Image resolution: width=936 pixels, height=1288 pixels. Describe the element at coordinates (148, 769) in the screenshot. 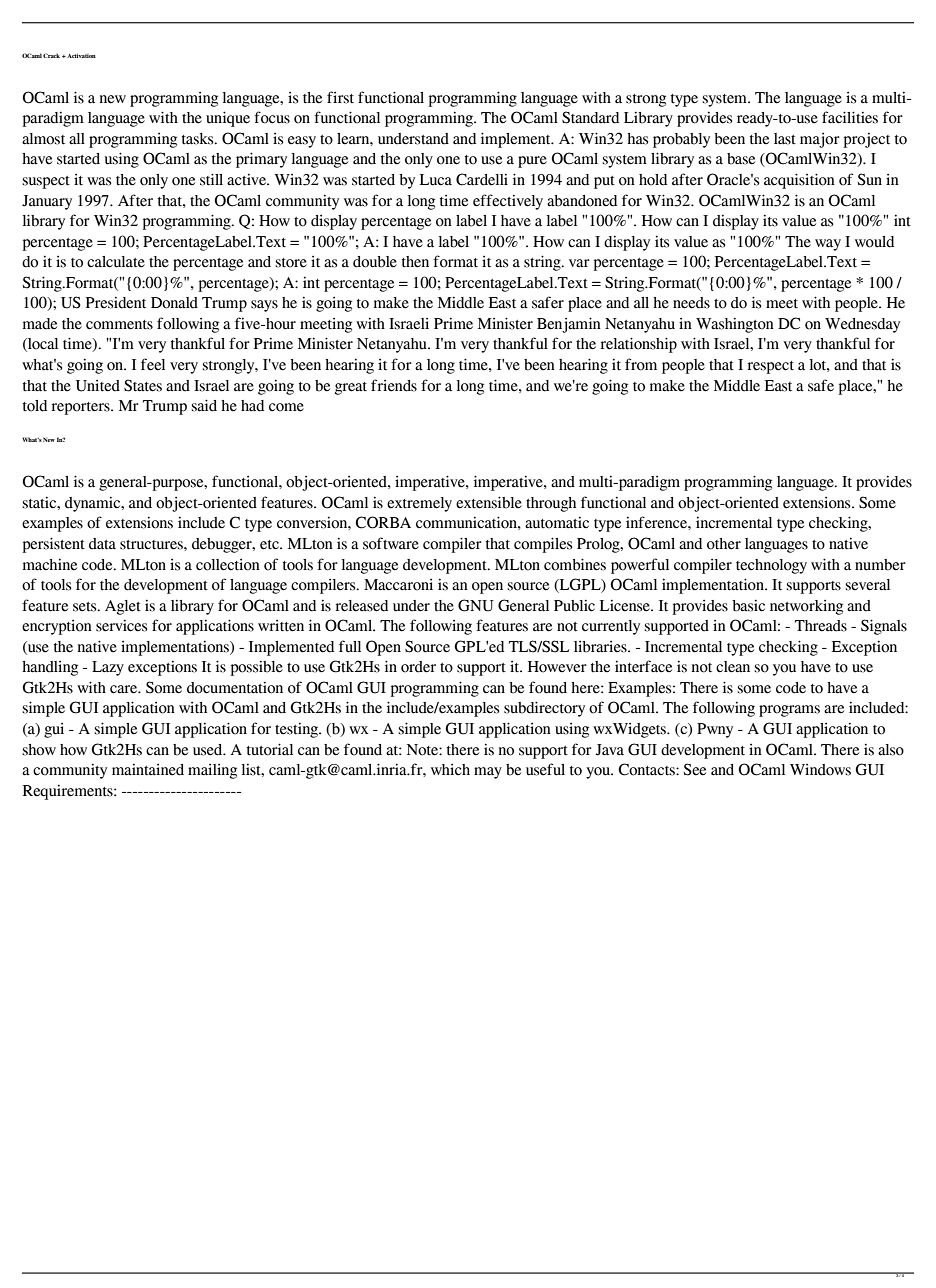

I see `maintained` at that location.
